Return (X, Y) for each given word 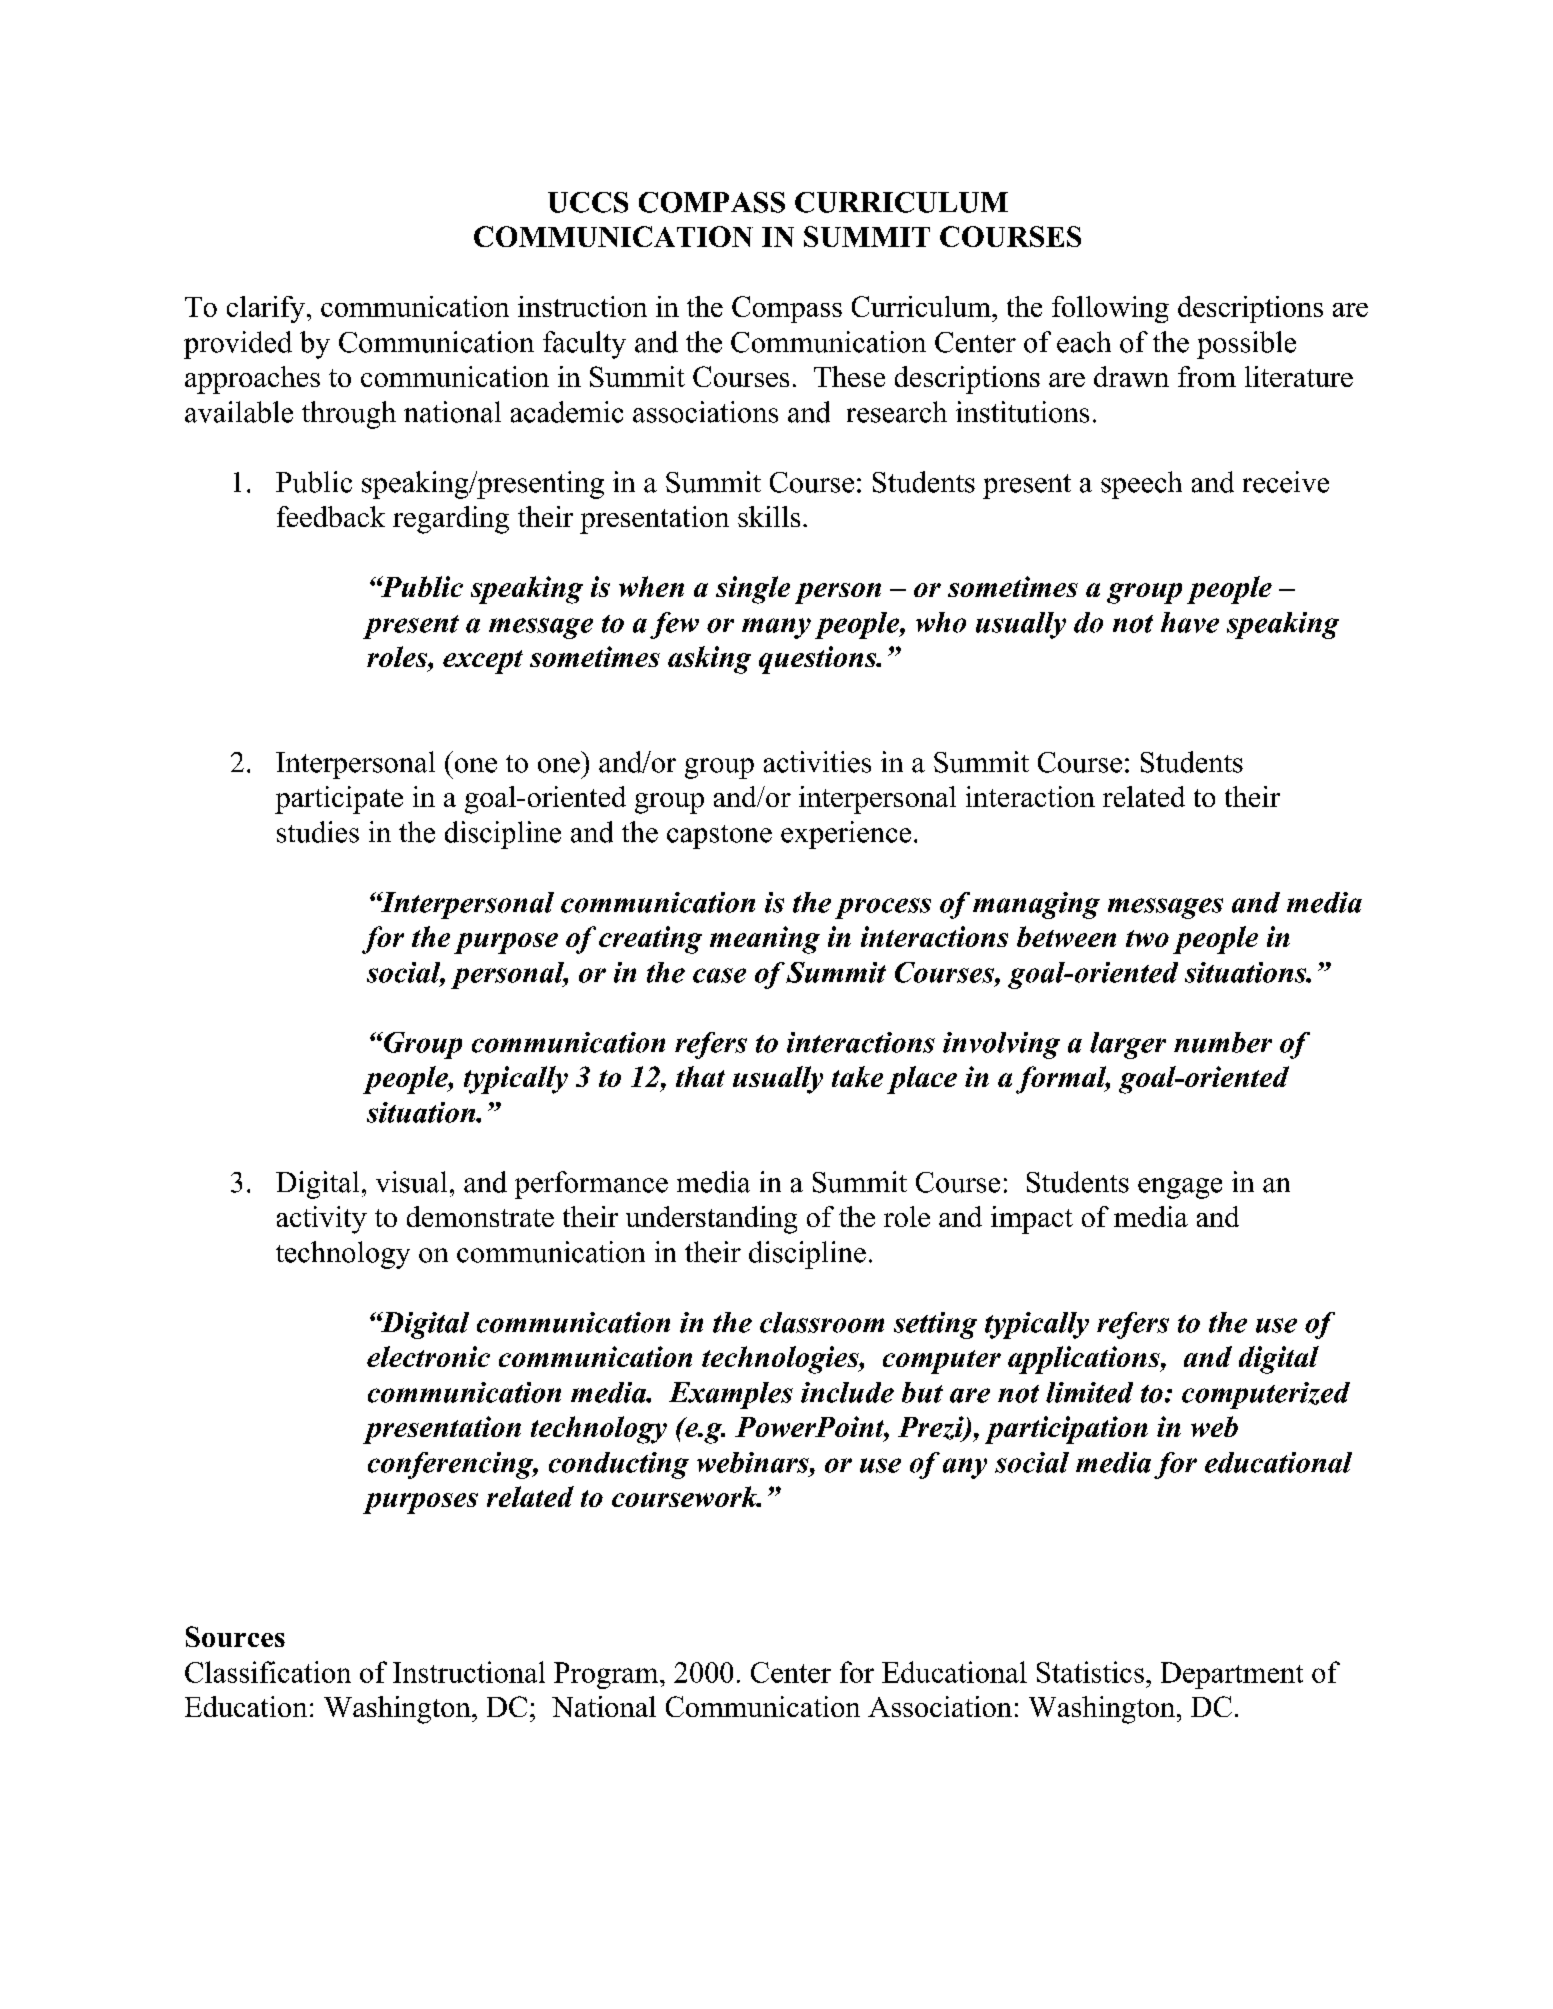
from (1207, 376)
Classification (268, 1672)
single (753, 590)
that (700, 1076)
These (849, 376)
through (349, 415)
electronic (428, 1356)
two (1147, 938)
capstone (719, 837)
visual (411, 1182)
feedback (331, 516)
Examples (731, 1395)
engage (1180, 1188)
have (1190, 622)
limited (1089, 1392)
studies (318, 832)
